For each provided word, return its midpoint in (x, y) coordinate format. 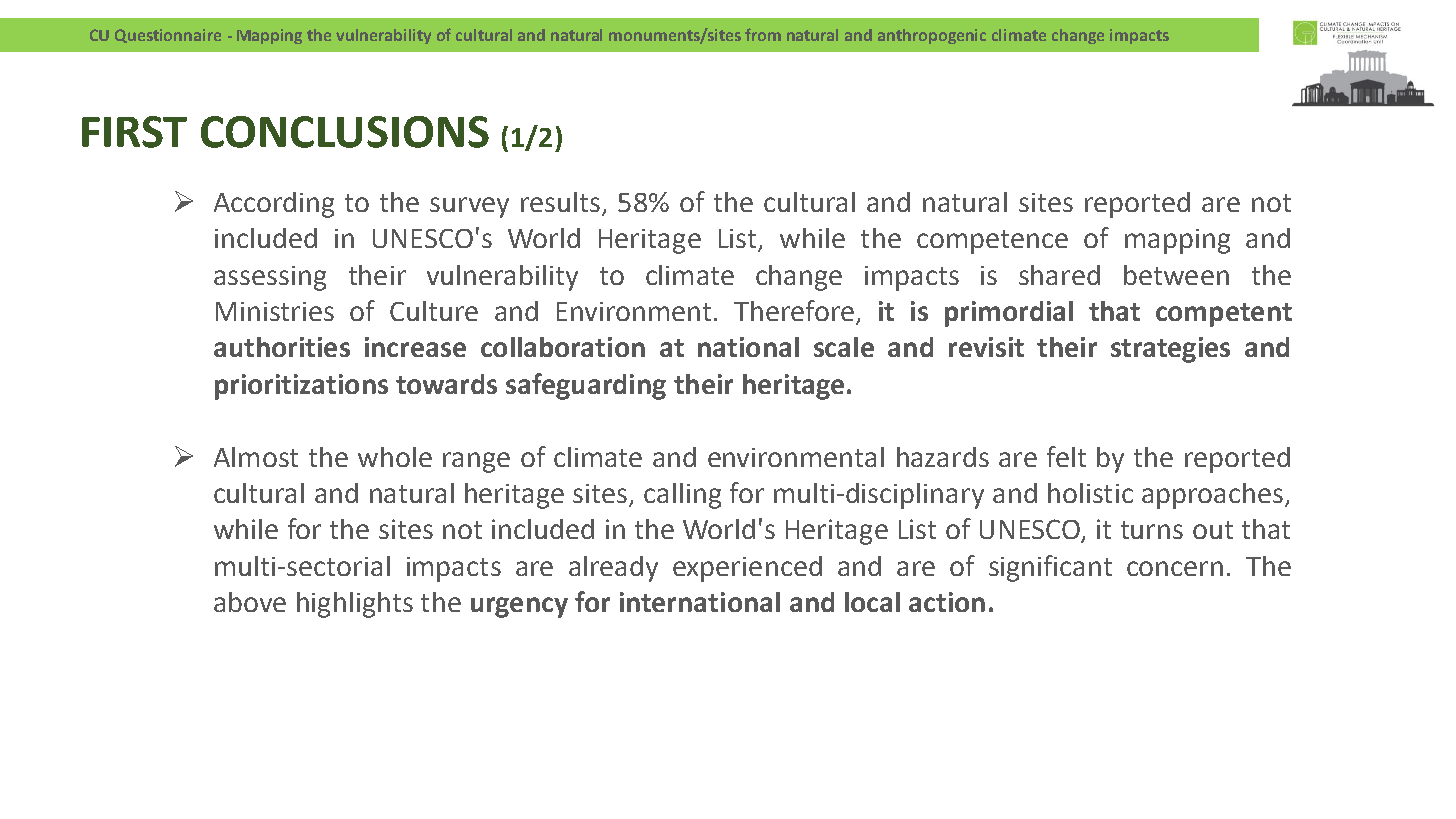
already (613, 569)
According (274, 205)
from (763, 34)
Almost (256, 457)
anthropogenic (932, 36)
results (560, 202)
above (250, 602)
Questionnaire (168, 36)
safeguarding (586, 386)
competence (992, 242)
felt (1066, 456)
